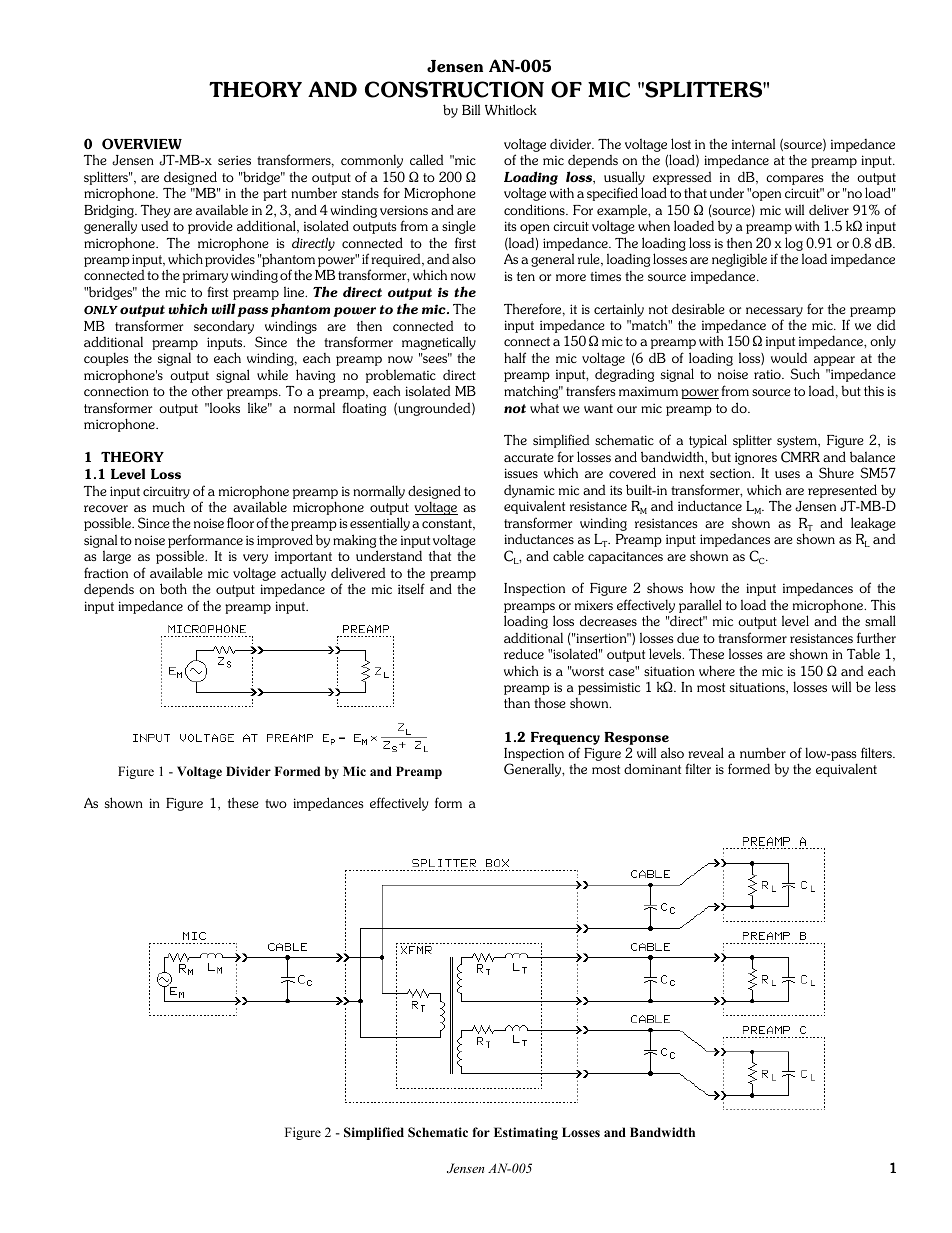 The width and height of the document is (952, 1233). What do you see at coordinates (511, 109) in the document?
I see `Whitlock` at bounding box center [511, 109].
